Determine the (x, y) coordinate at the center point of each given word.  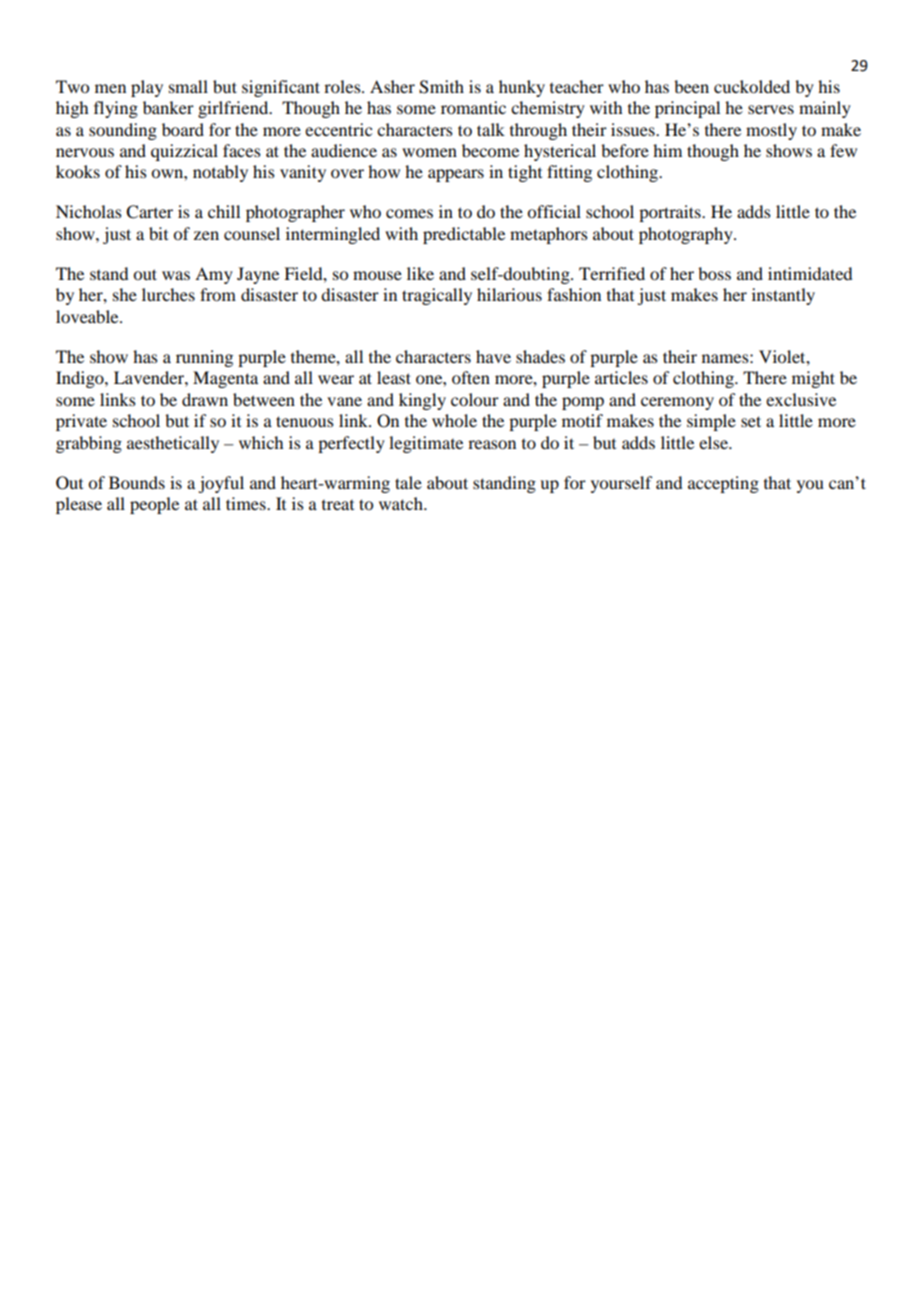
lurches (168, 294)
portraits (671, 213)
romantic (473, 107)
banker (168, 107)
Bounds (137, 482)
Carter (149, 212)
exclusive (801, 399)
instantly (783, 296)
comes (409, 213)
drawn (205, 399)
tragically (437, 296)
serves (771, 109)
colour (475, 399)
